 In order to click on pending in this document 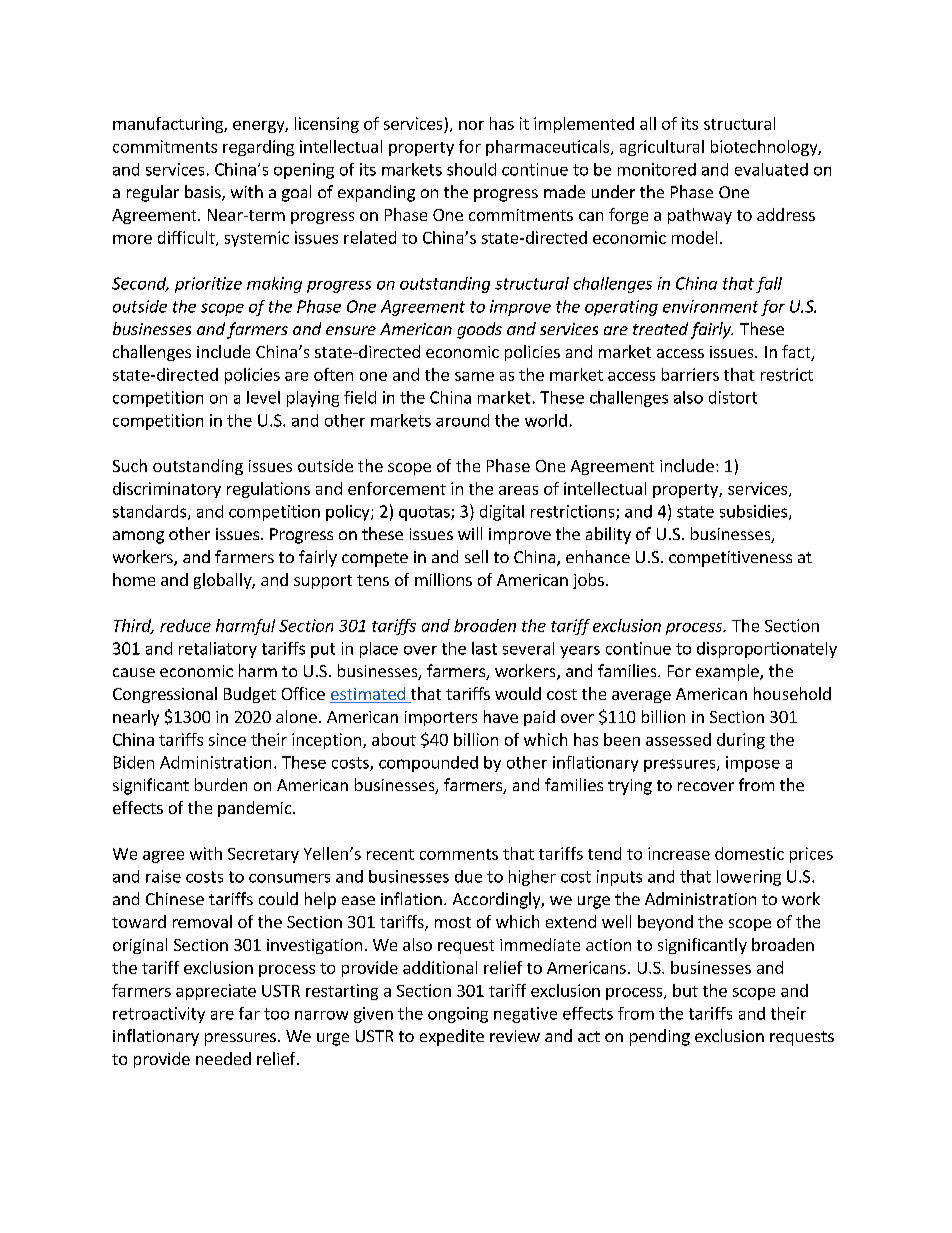, I will do `click(660, 1037)`.
